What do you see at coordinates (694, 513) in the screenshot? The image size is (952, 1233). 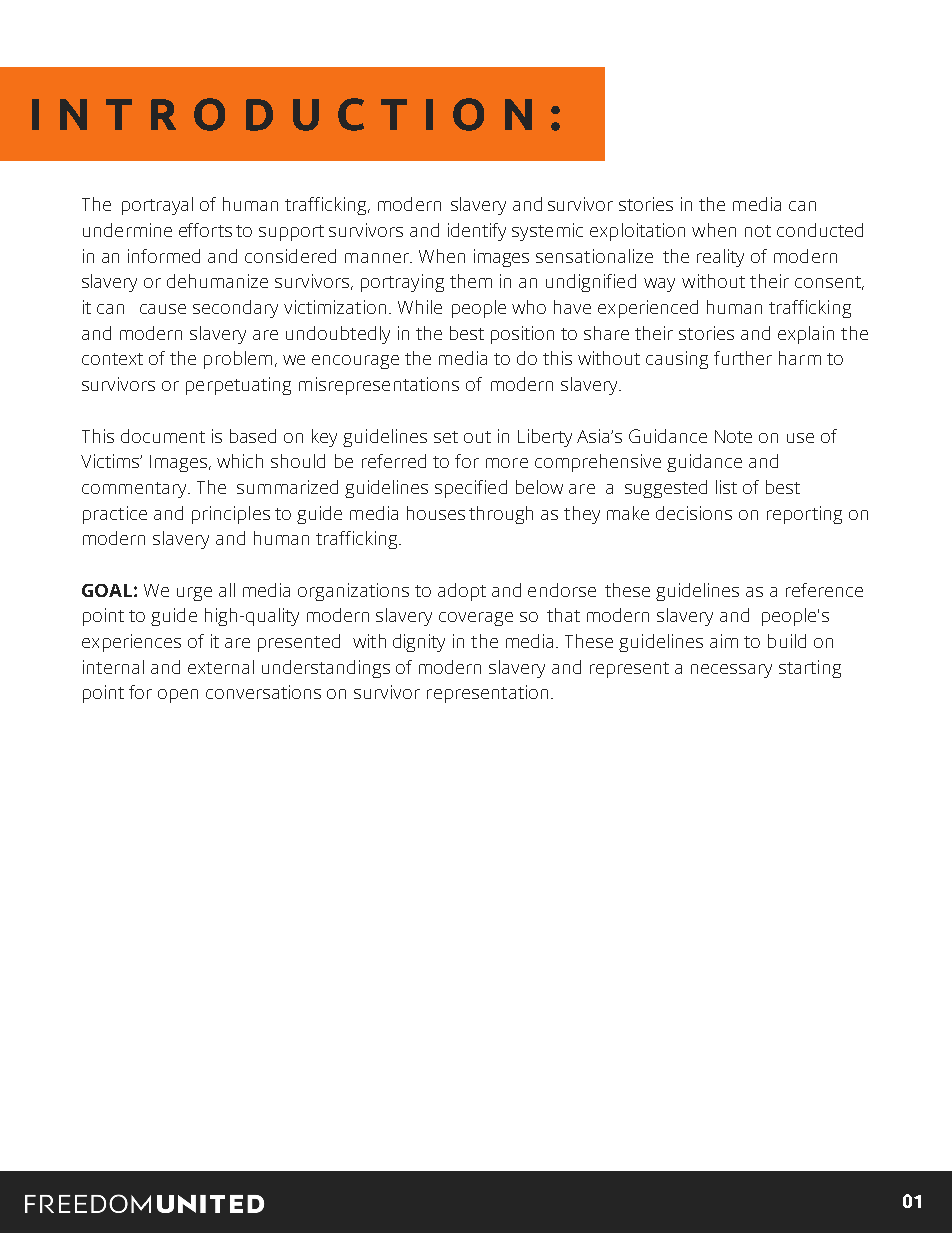 I see `decisions` at bounding box center [694, 513].
